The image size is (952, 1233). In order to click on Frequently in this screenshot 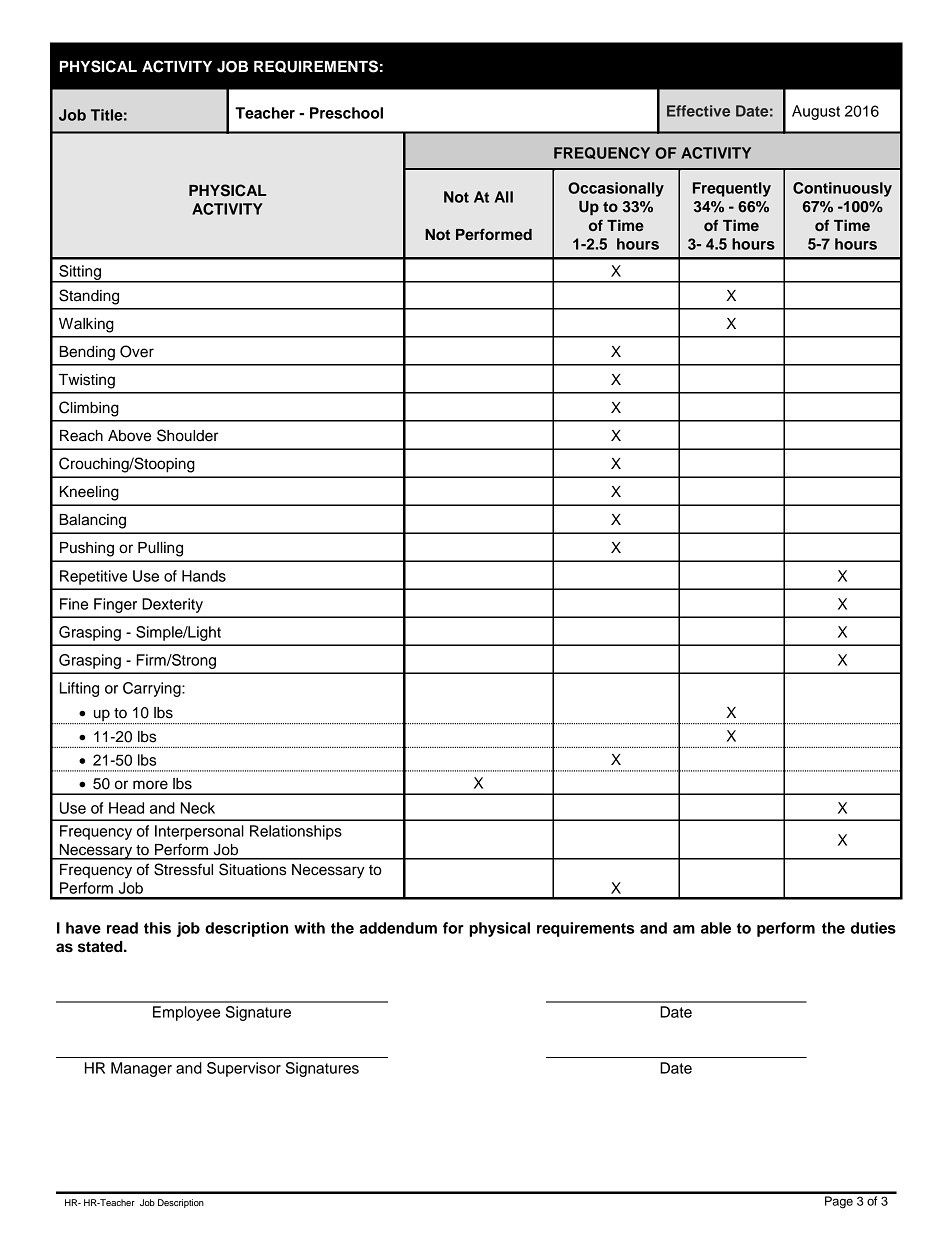, I will do `click(732, 189)`.
